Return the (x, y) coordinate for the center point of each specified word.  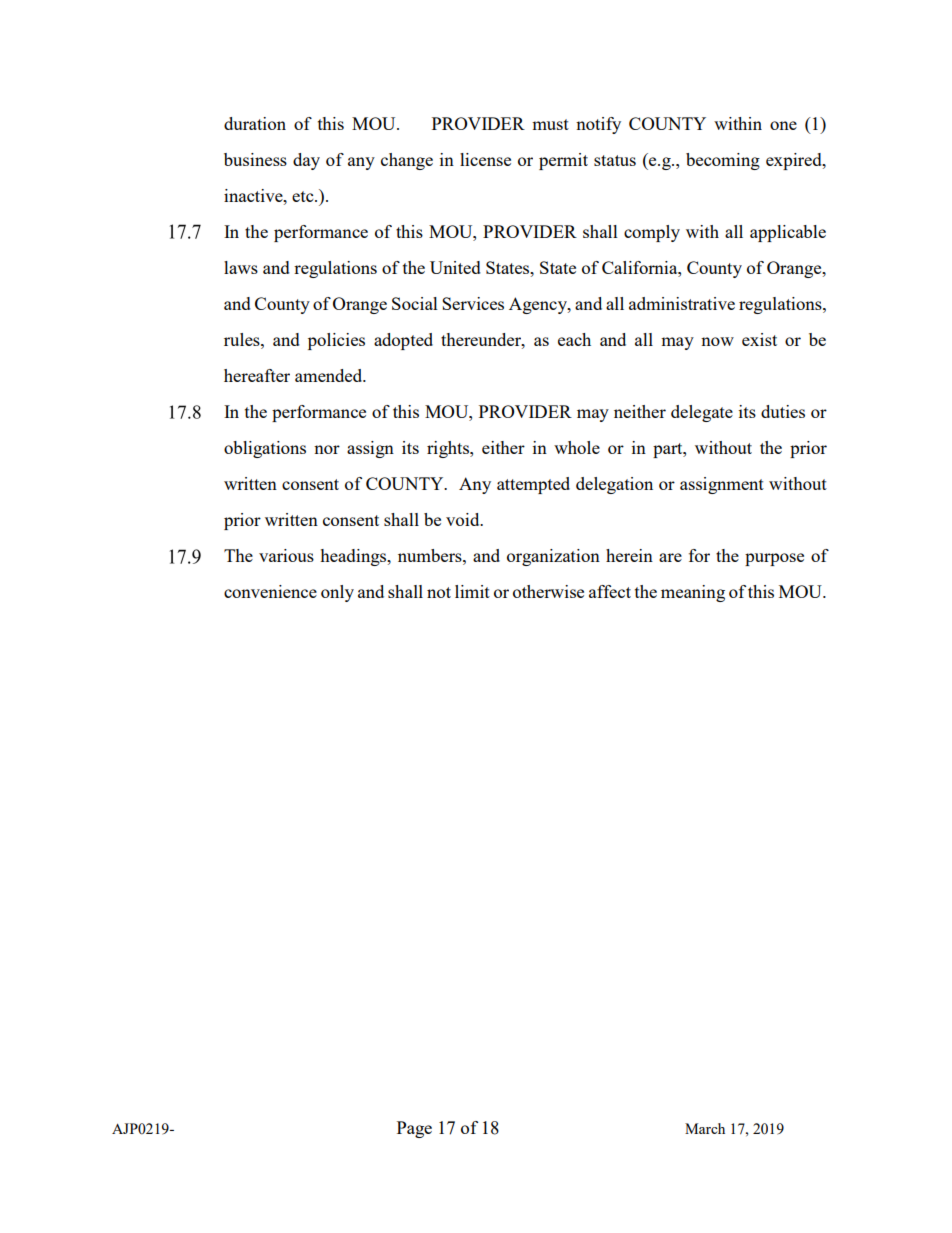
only (337, 593)
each (574, 339)
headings (354, 557)
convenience (270, 591)
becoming (723, 161)
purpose (774, 559)
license (485, 159)
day (306, 161)
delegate (702, 413)
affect (610, 591)
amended (330, 375)
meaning (693, 593)
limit (472, 591)
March (705, 1128)
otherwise (548, 591)
